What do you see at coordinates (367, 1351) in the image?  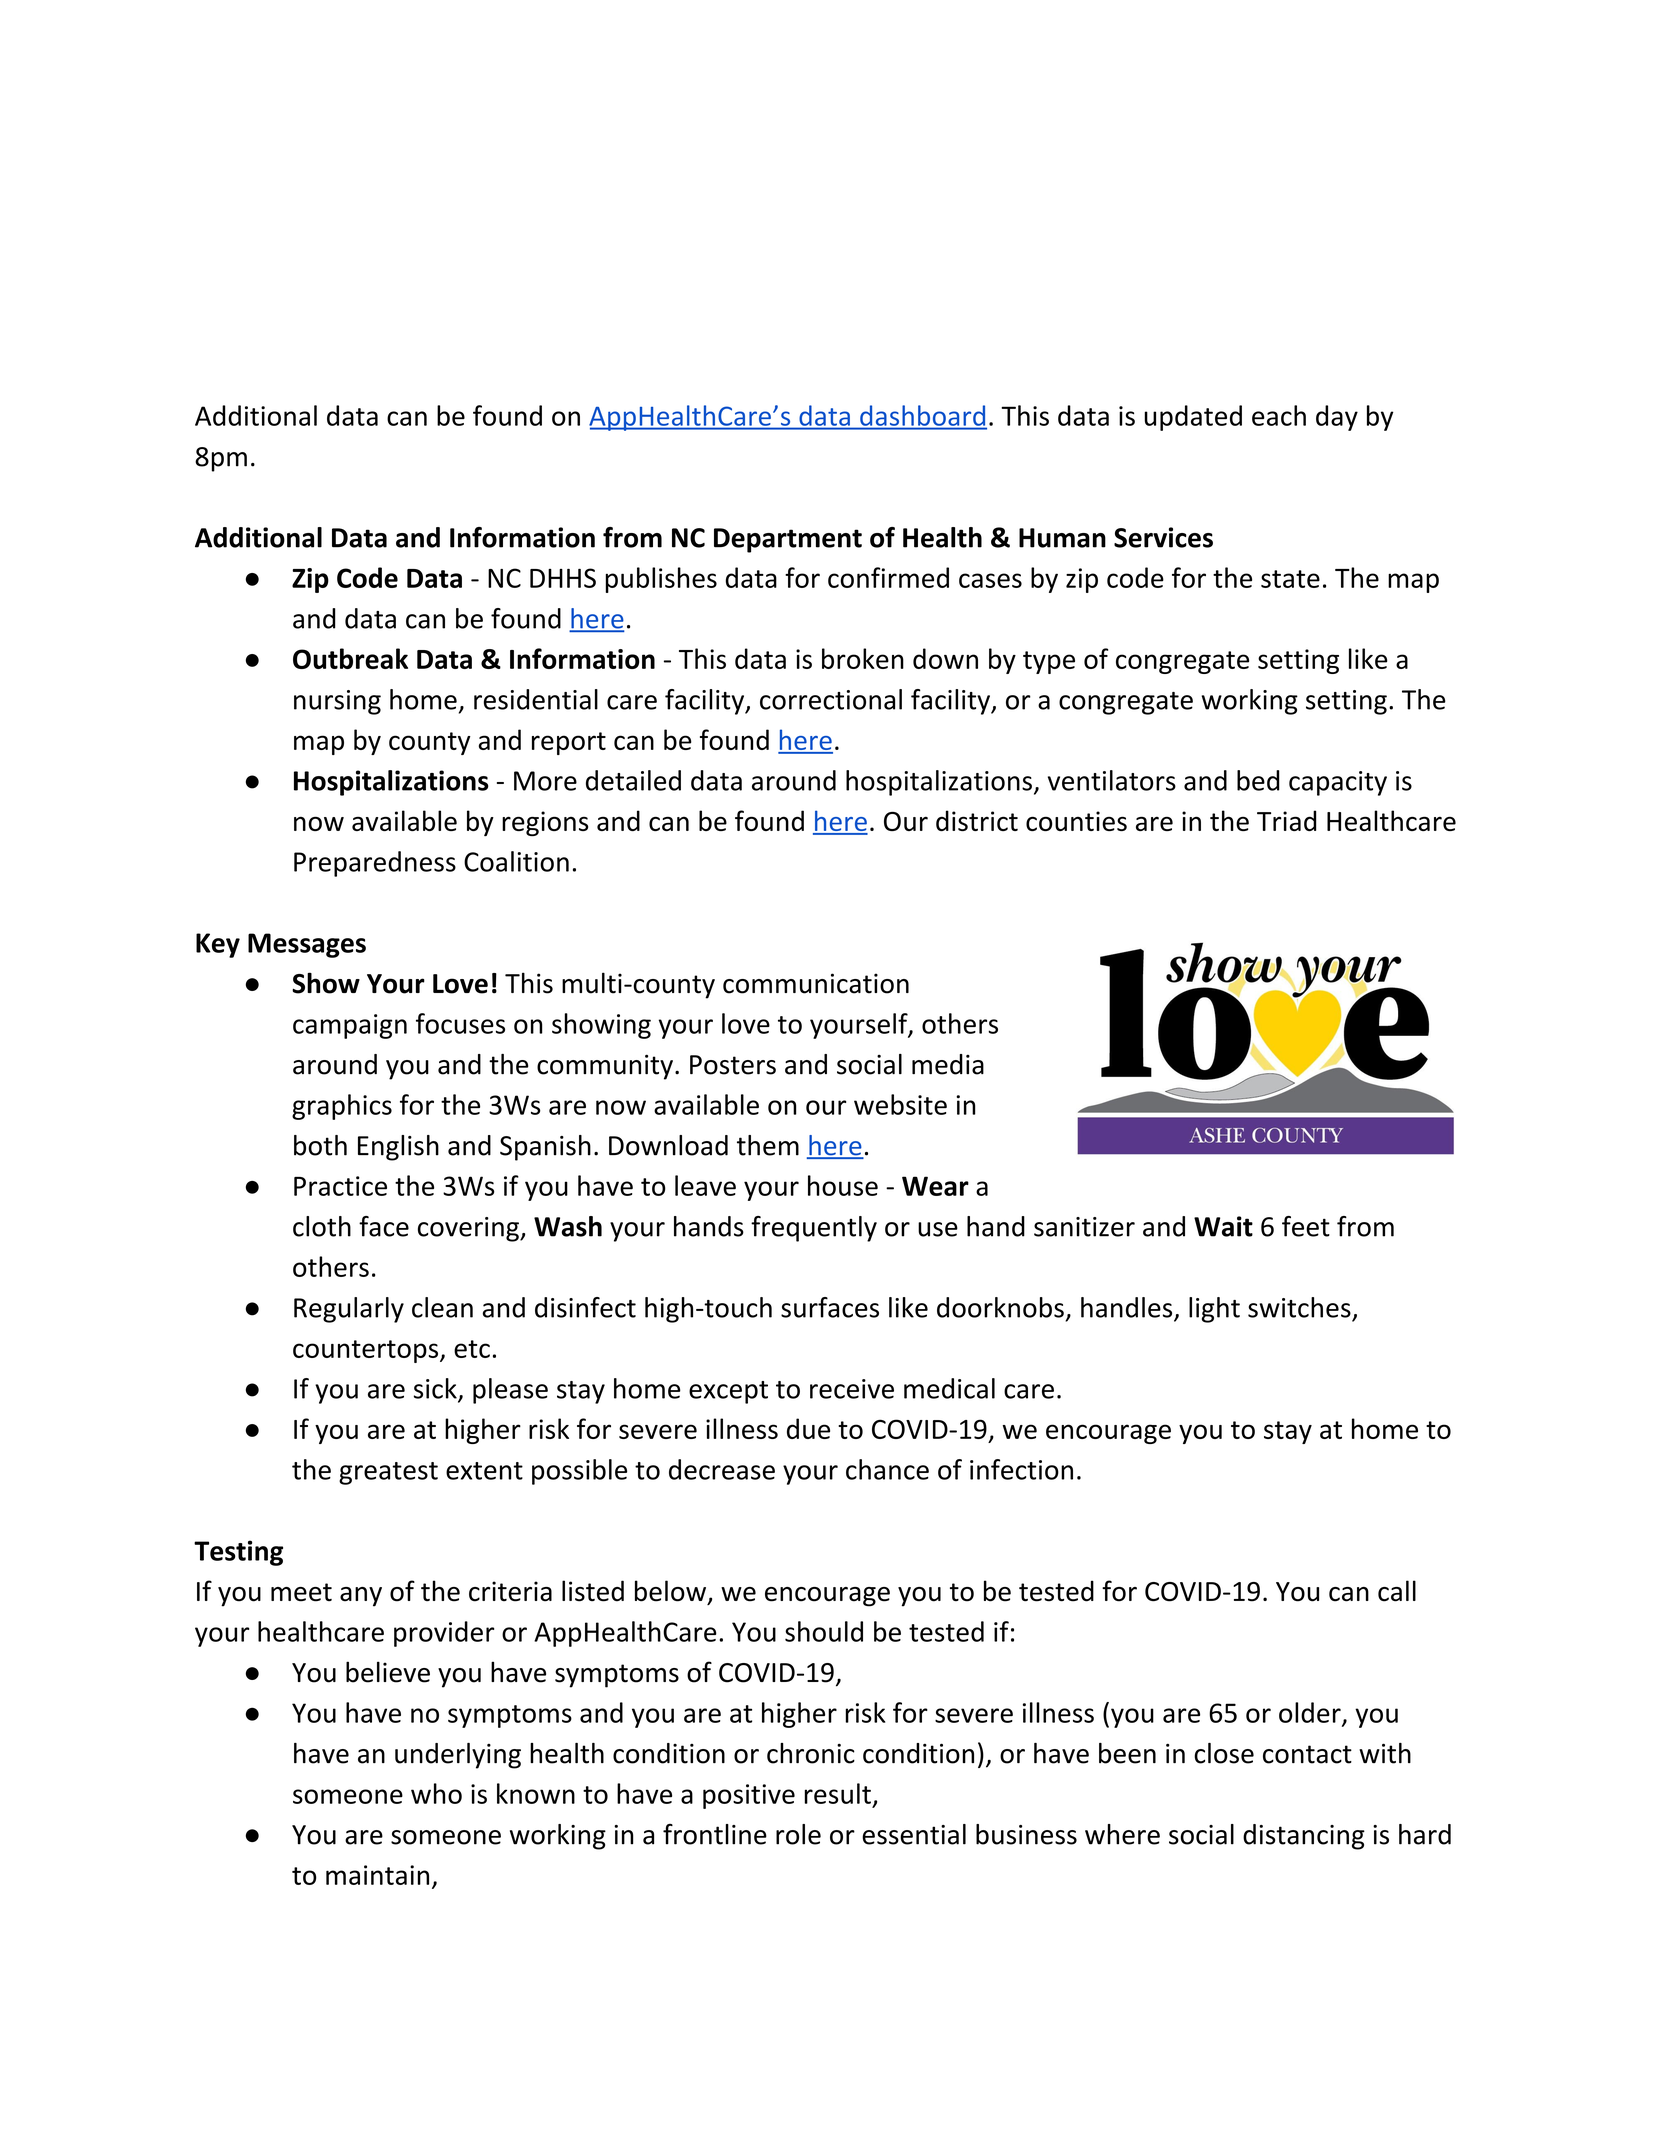 I see `countertops` at bounding box center [367, 1351].
